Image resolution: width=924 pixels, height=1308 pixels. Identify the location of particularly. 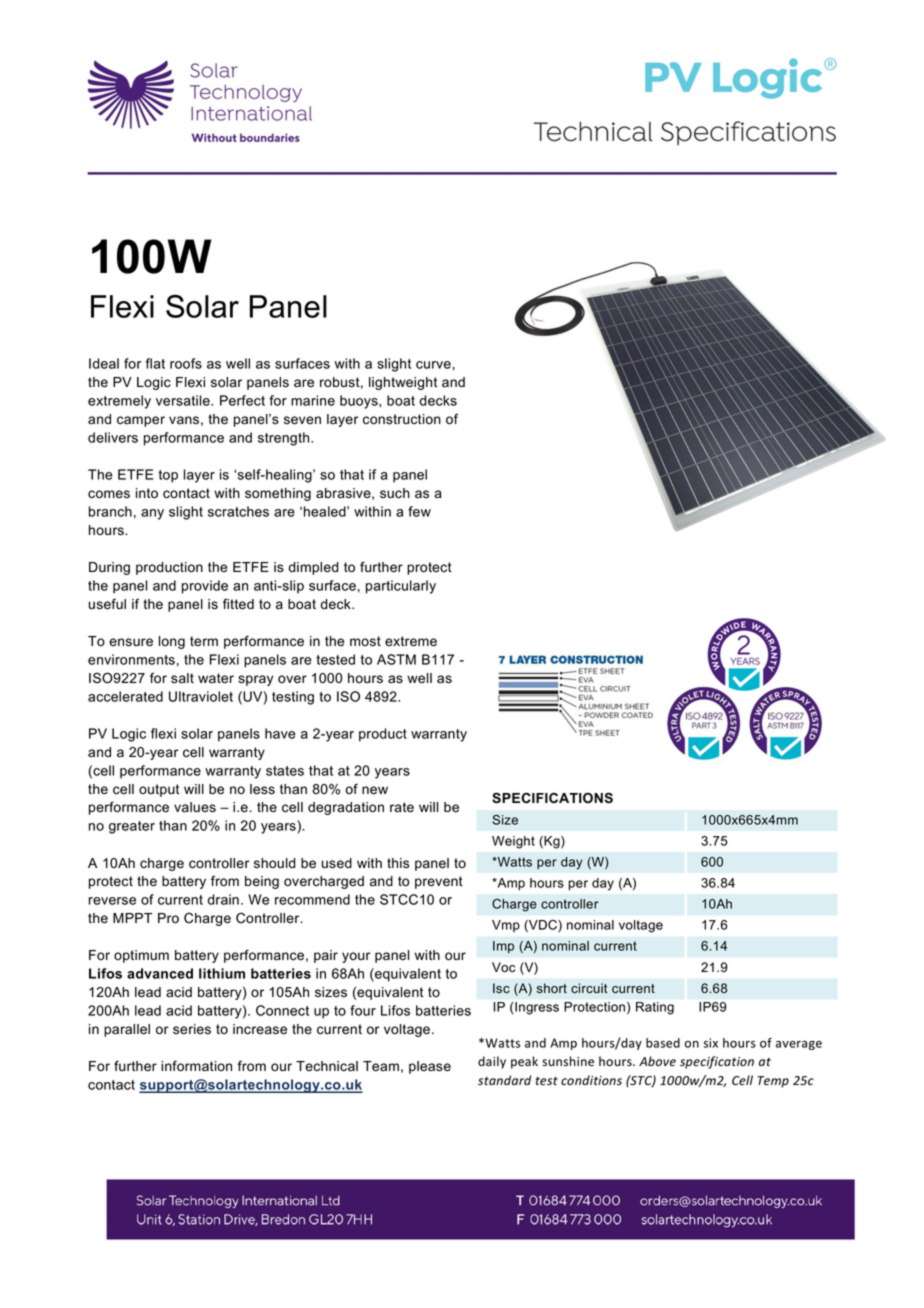
(401, 587).
